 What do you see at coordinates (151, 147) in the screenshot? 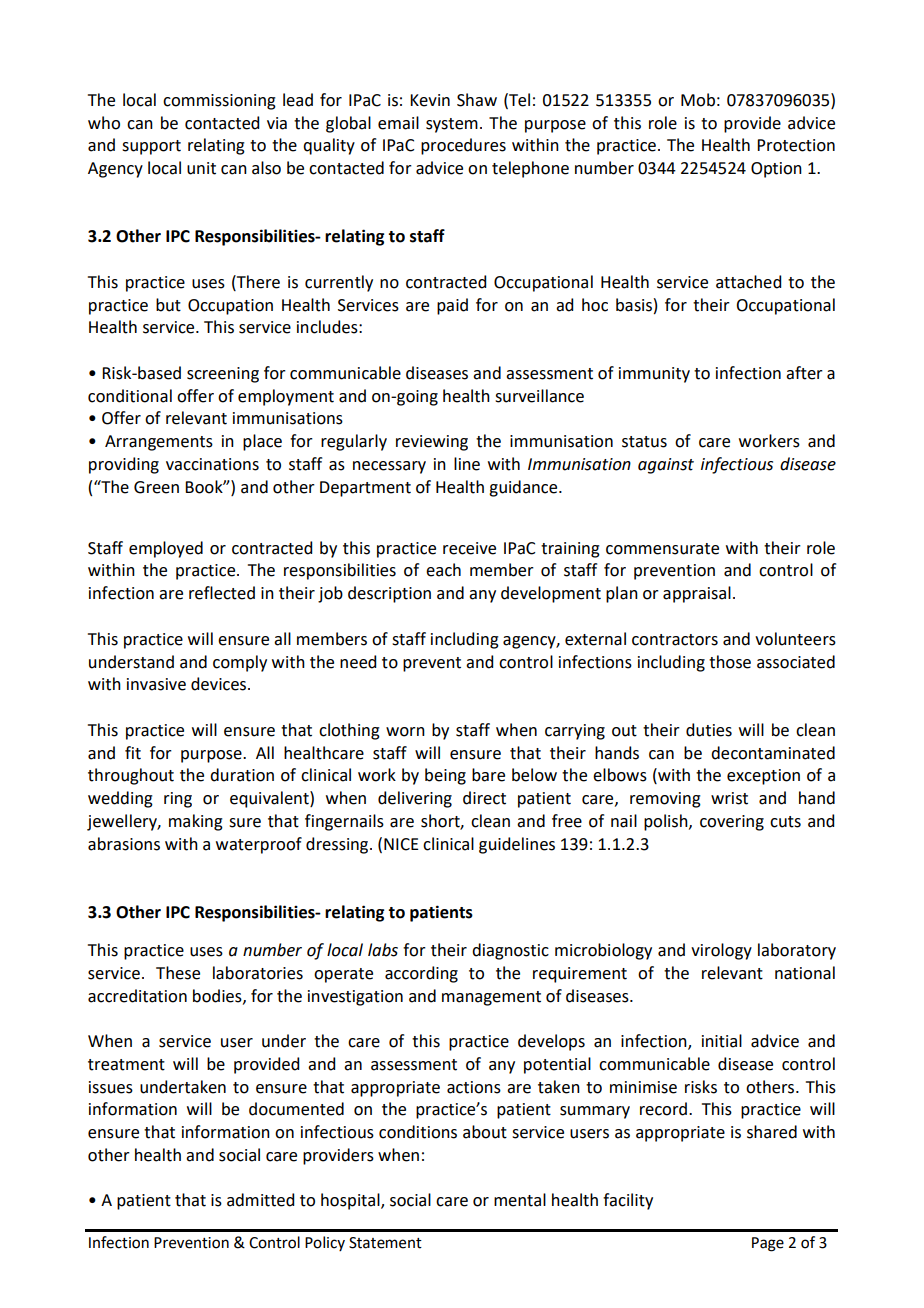
I see `support` at bounding box center [151, 147].
